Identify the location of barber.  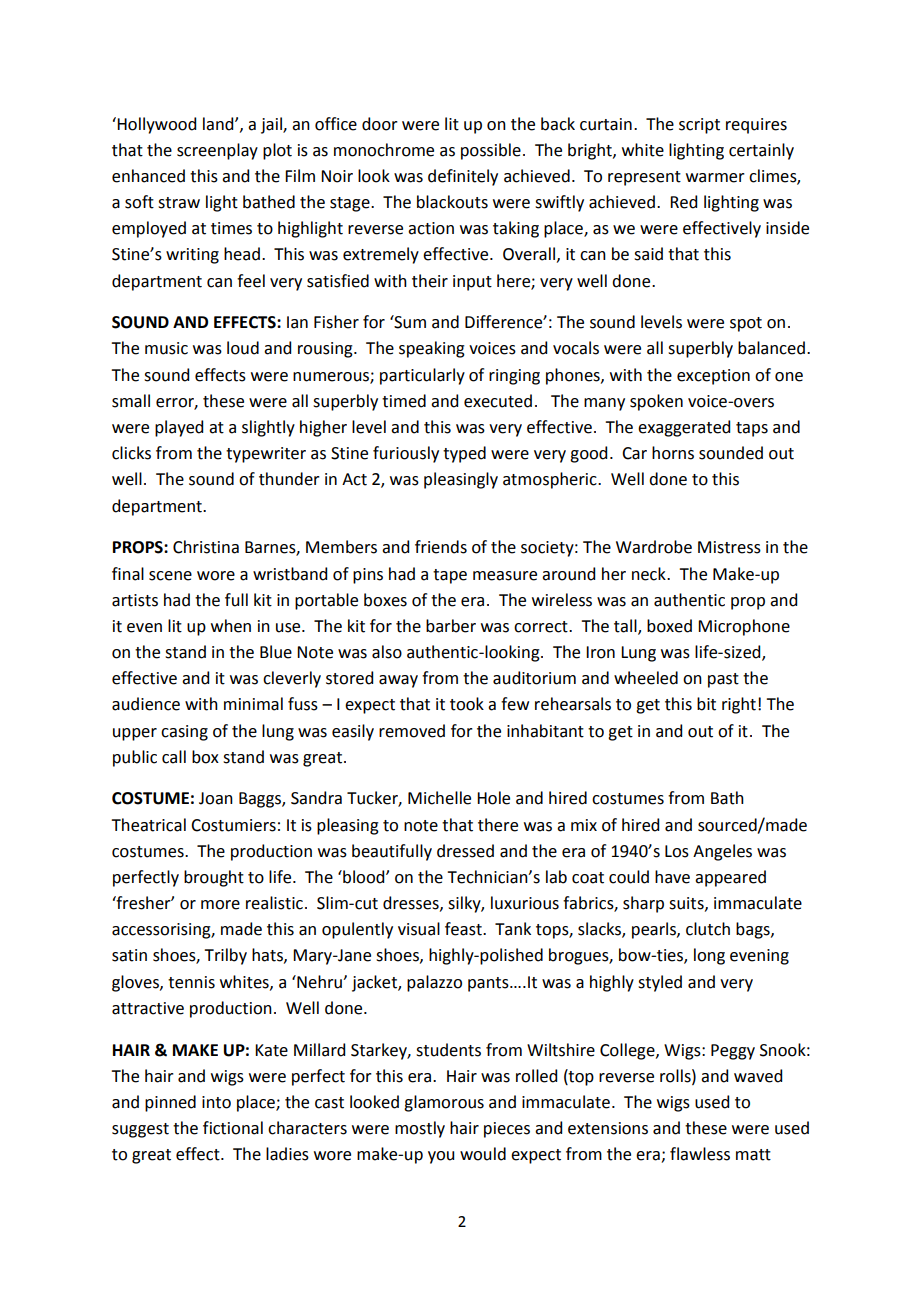
(451, 626).
